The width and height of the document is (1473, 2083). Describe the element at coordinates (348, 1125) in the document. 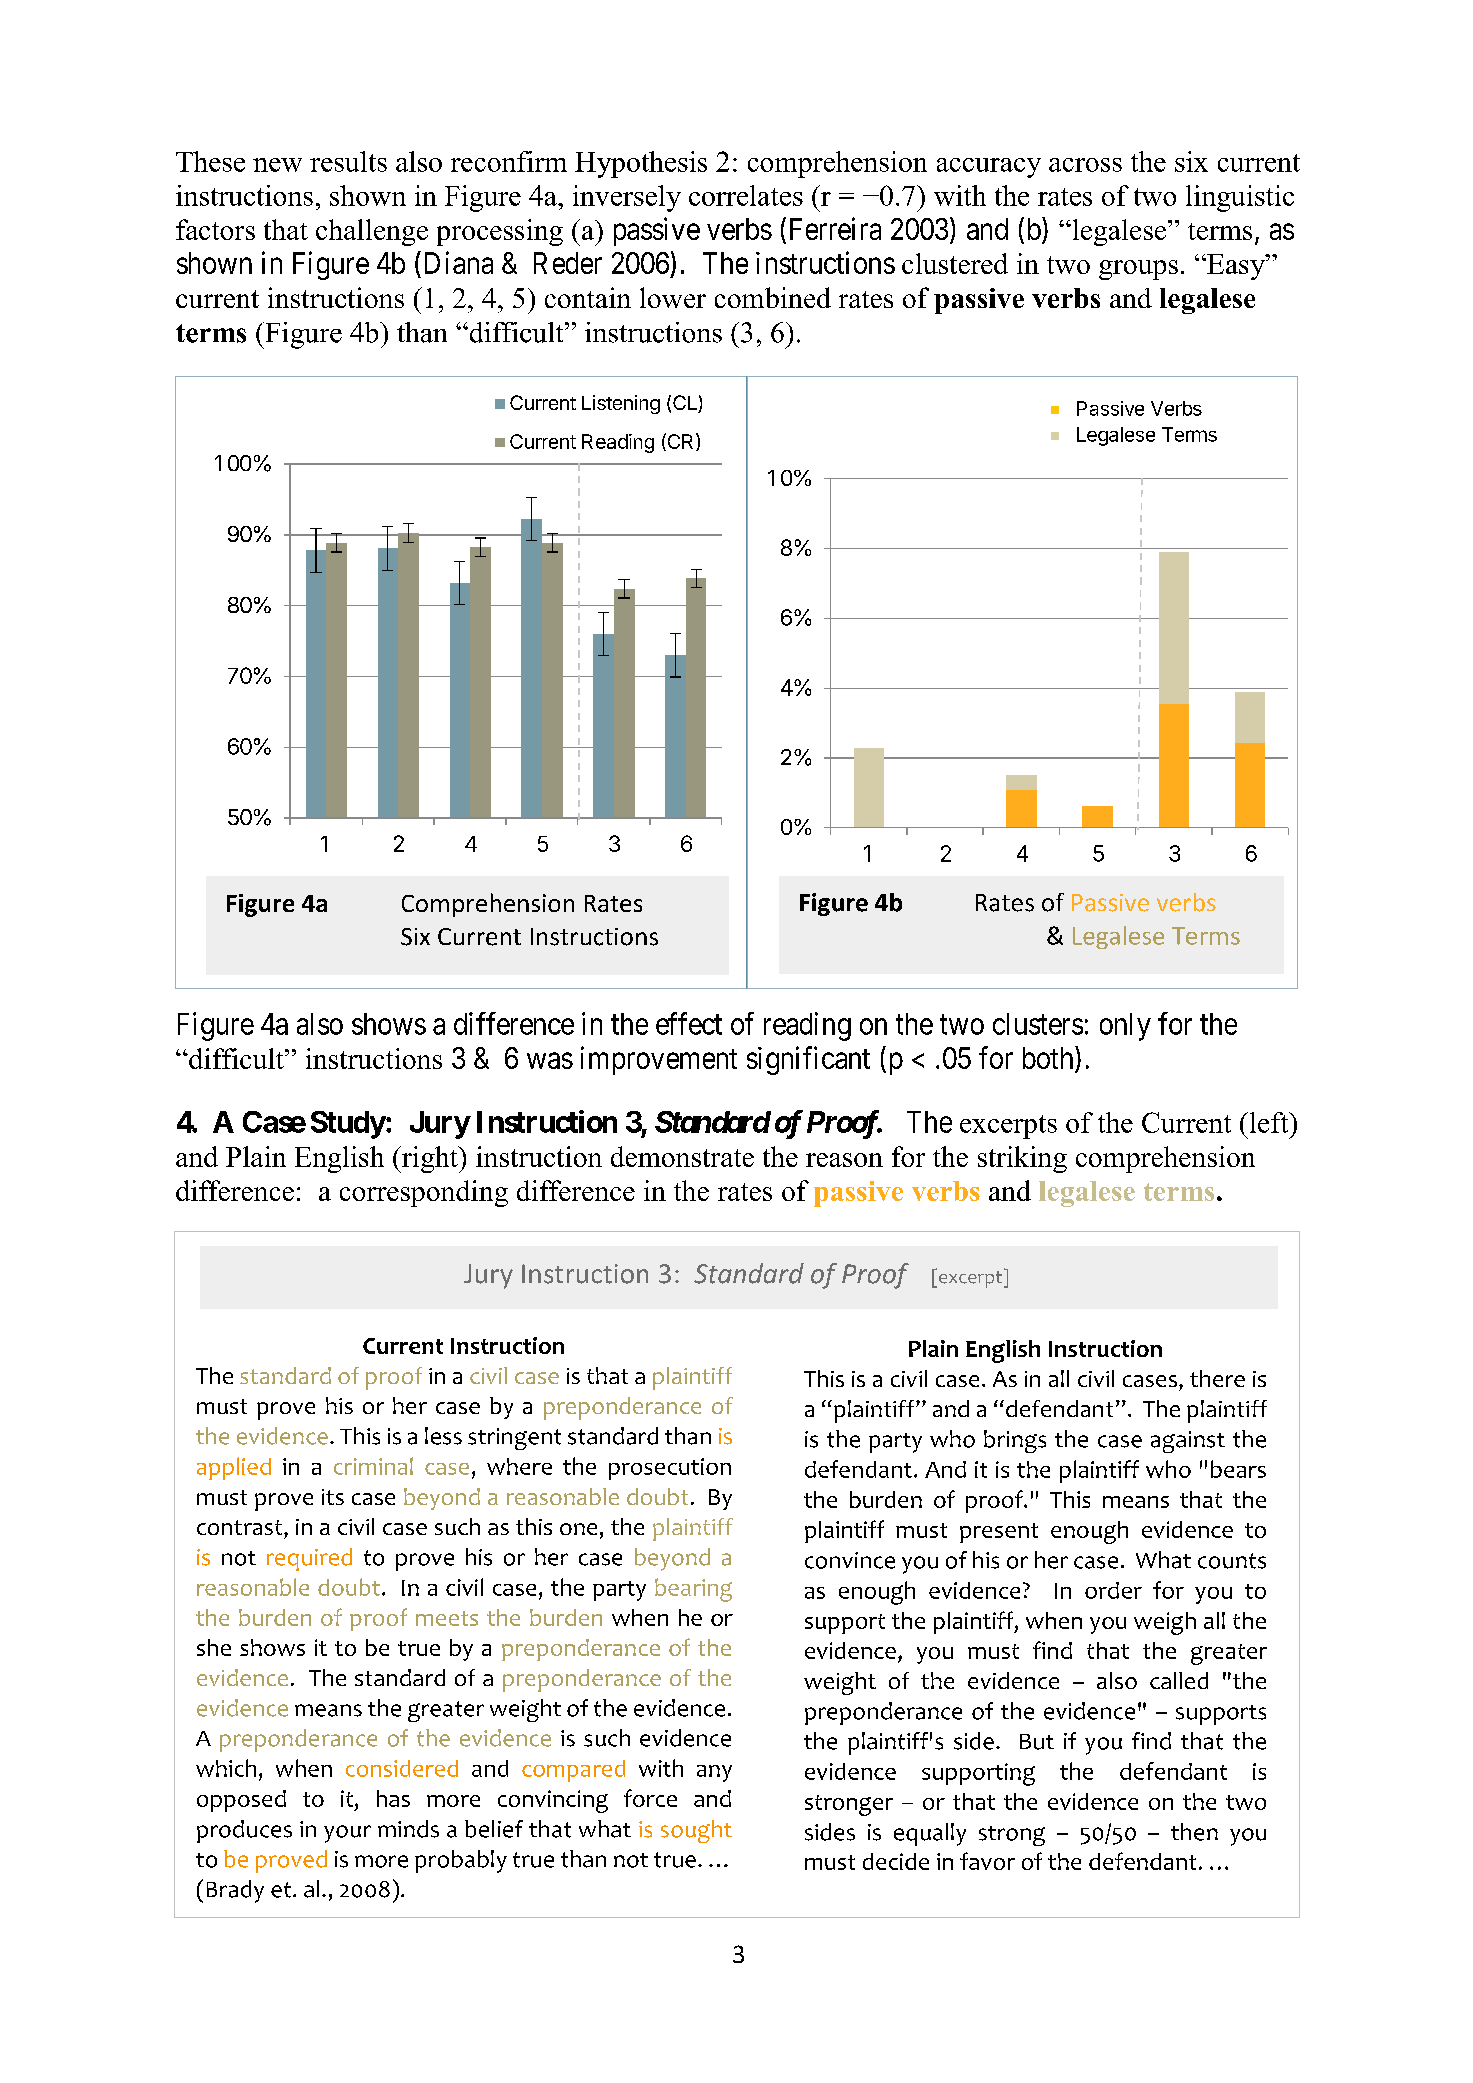

I see `Study` at that location.
